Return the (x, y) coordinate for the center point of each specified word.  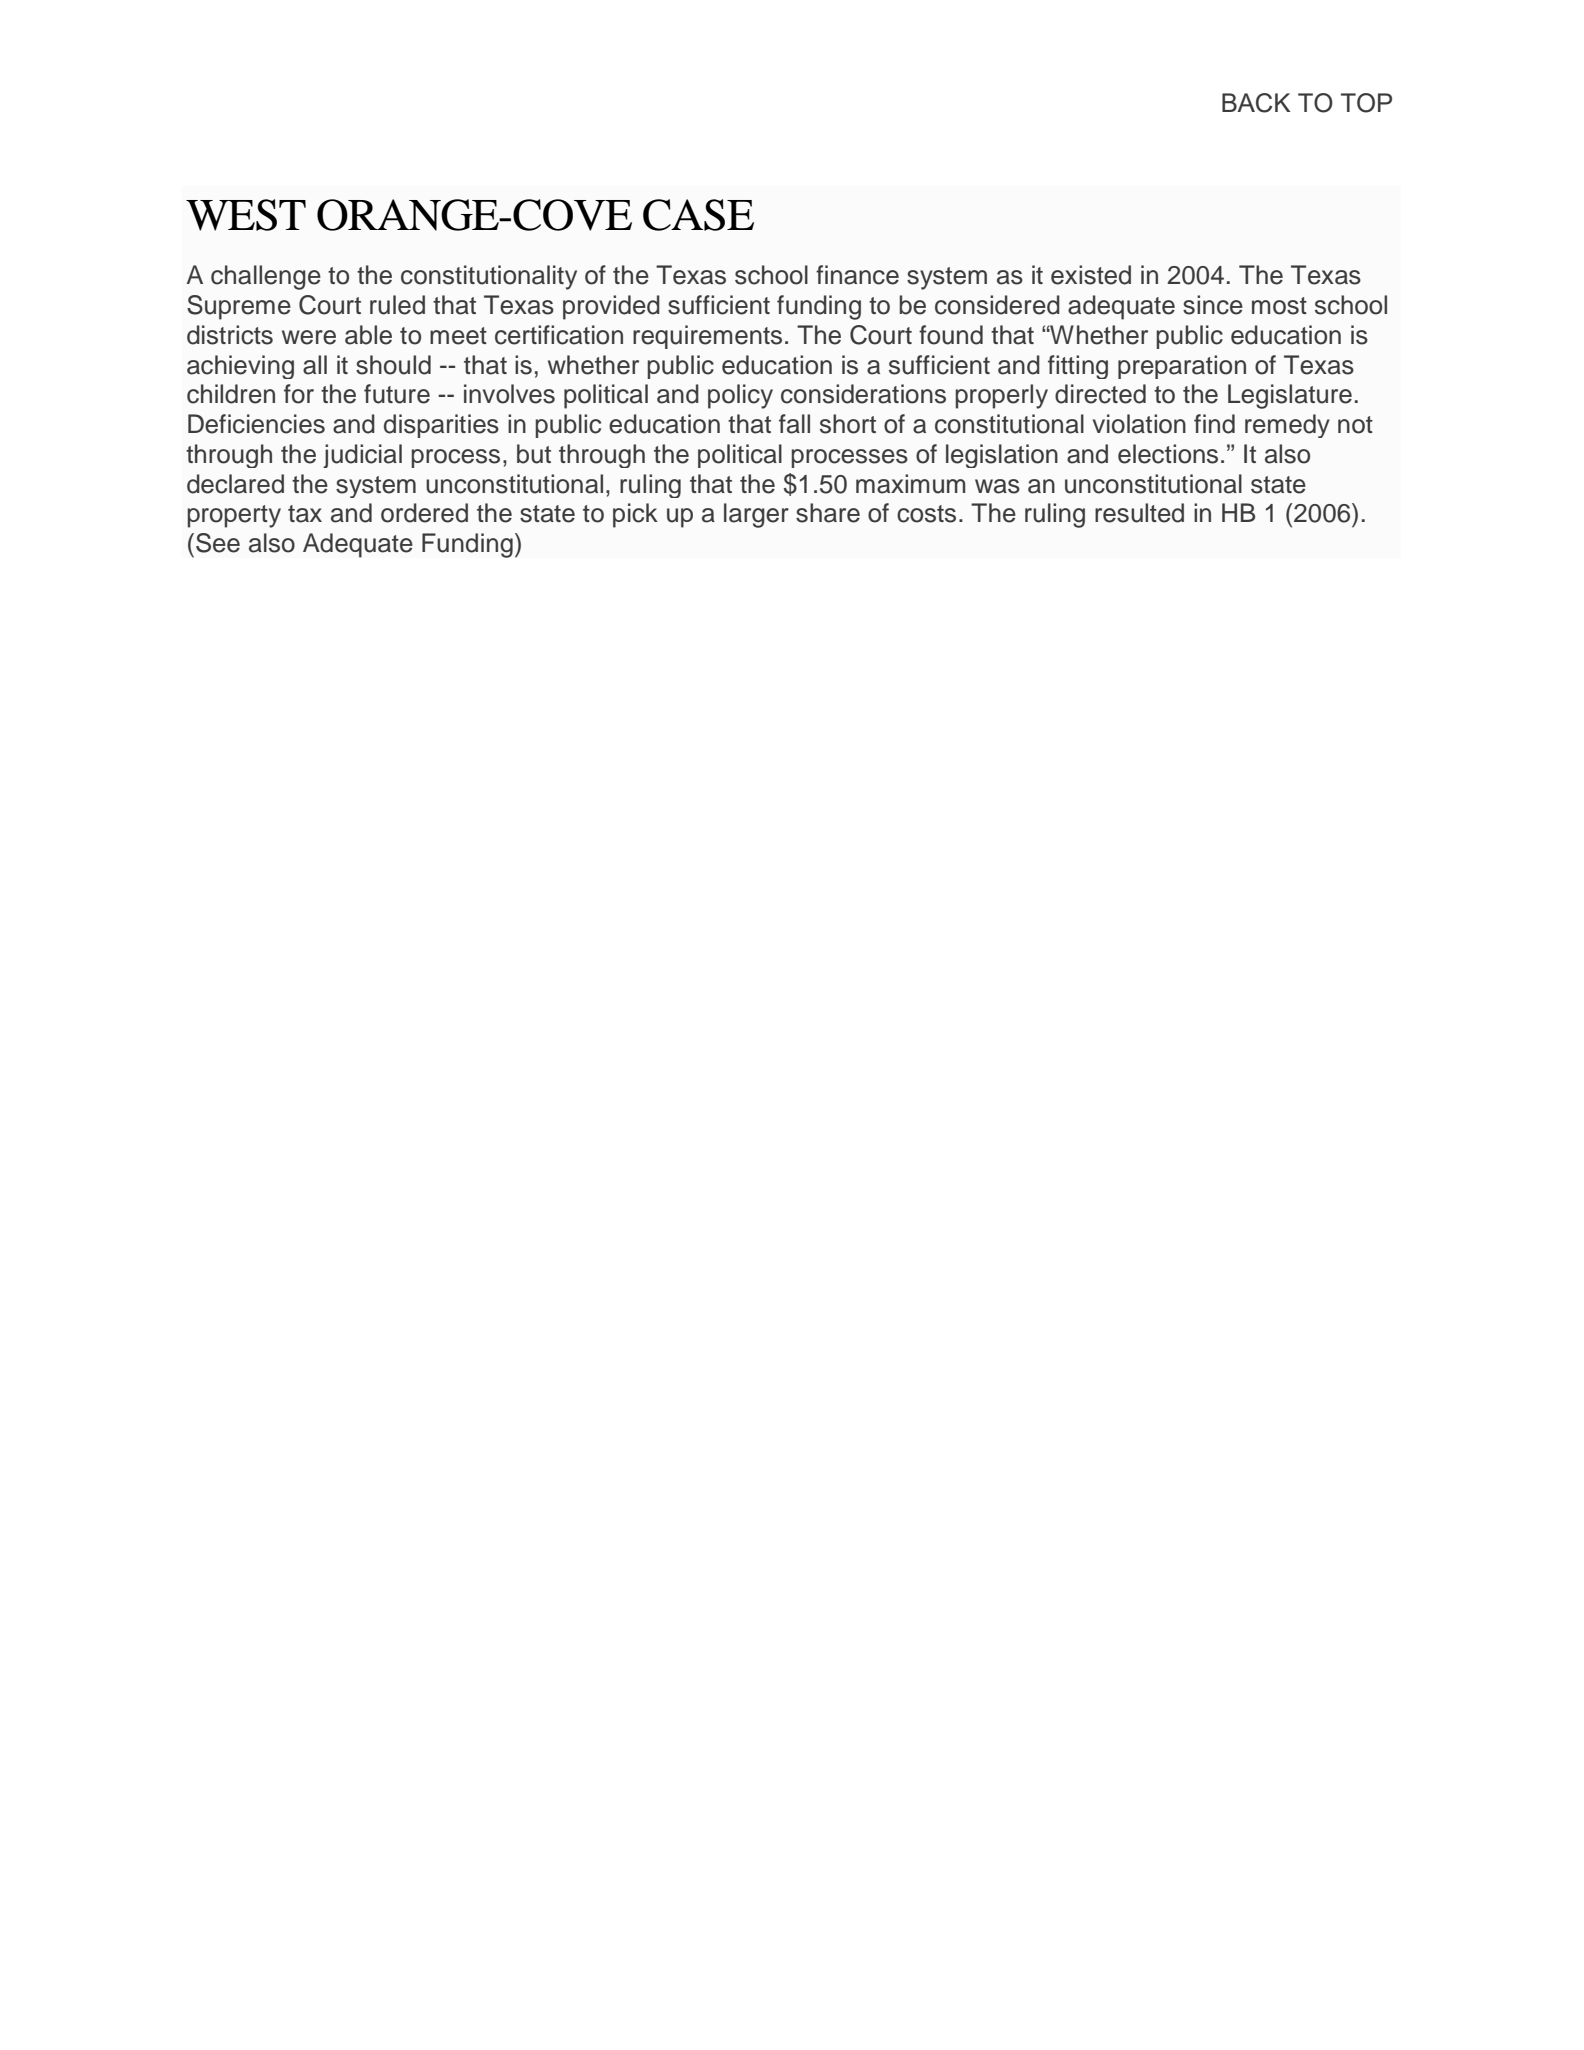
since (1213, 305)
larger (756, 515)
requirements (707, 337)
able (368, 335)
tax (305, 514)
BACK (1256, 103)
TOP (1366, 103)
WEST (246, 215)
